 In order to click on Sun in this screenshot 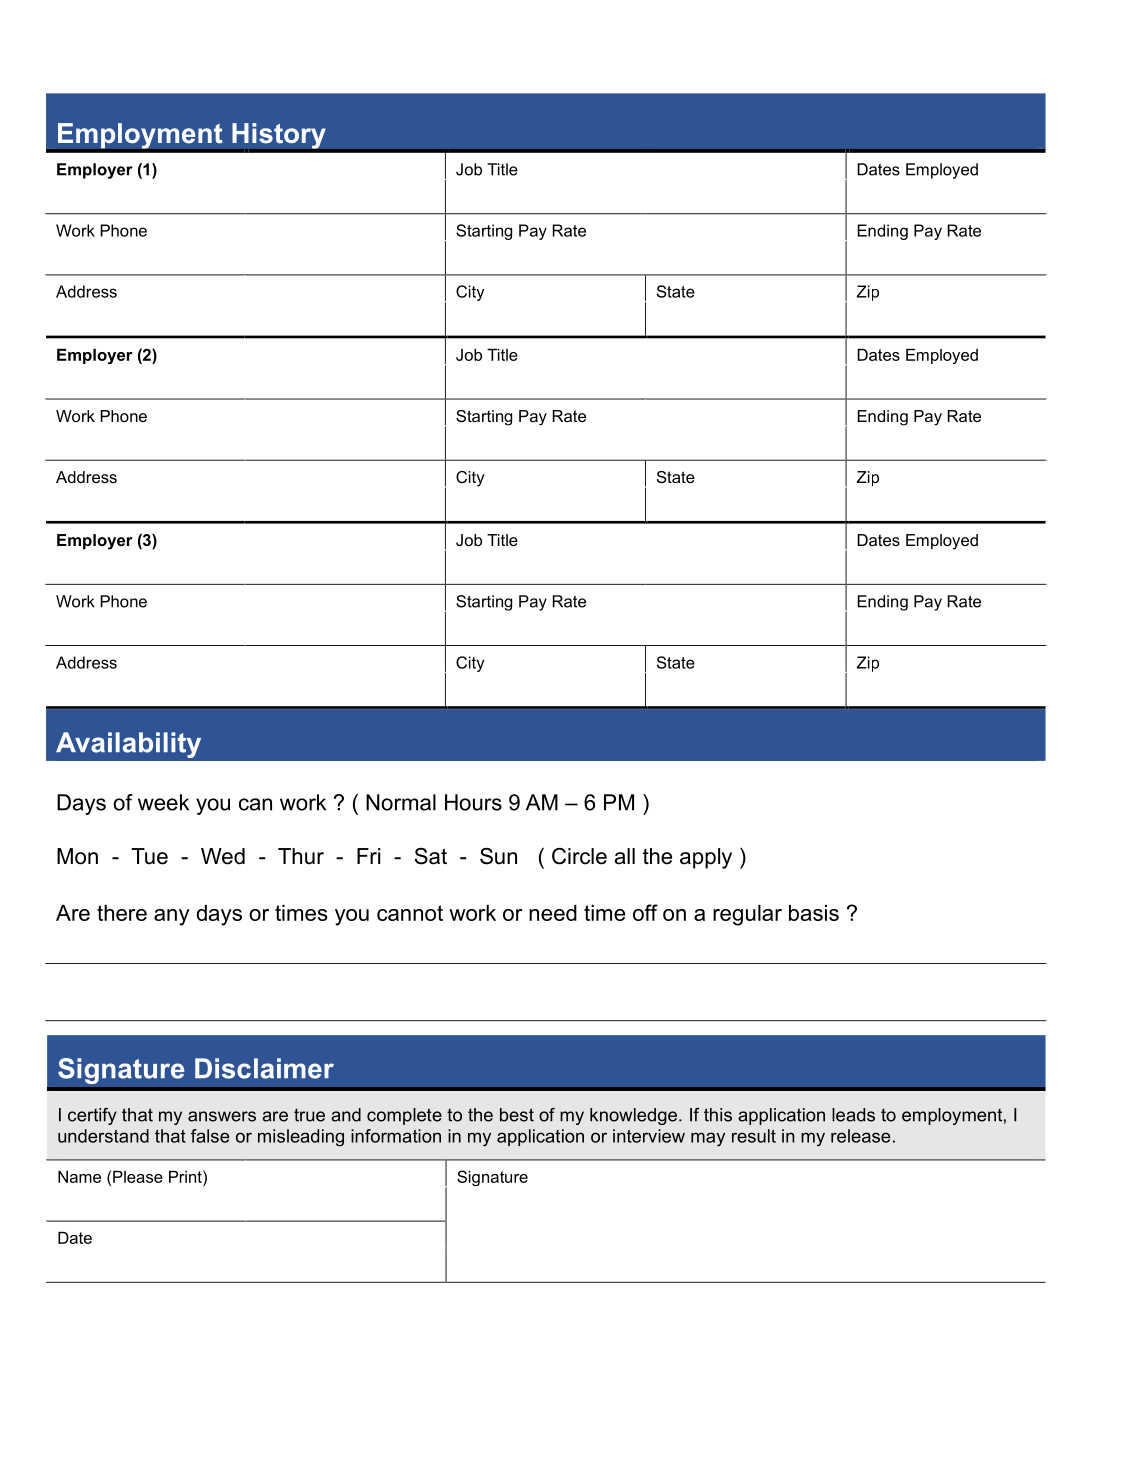, I will do `click(498, 856)`.
